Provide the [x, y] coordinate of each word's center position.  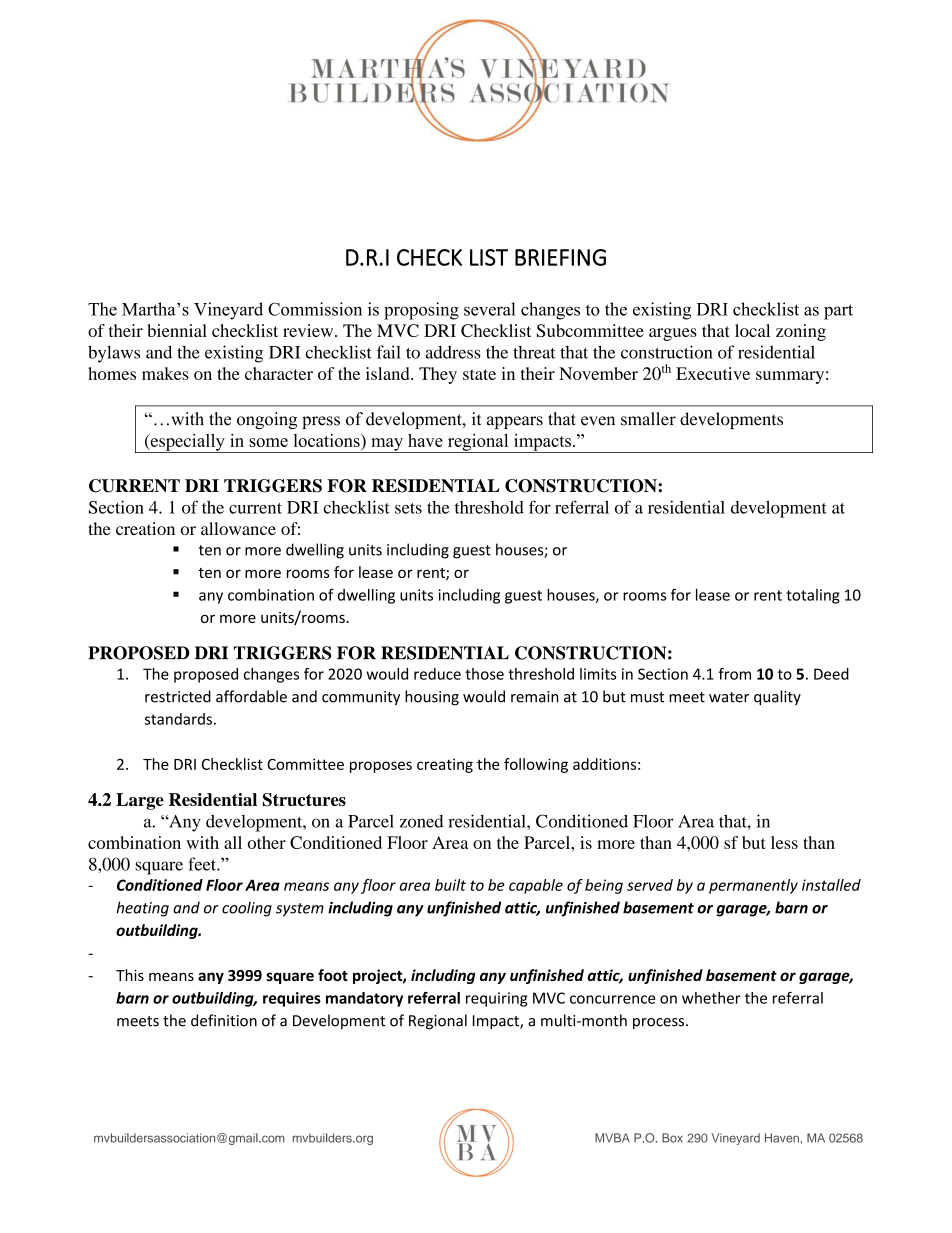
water [729, 697]
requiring [497, 999]
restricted [178, 696]
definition [224, 1020]
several [490, 309]
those [484, 674]
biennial [177, 330]
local [752, 330]
